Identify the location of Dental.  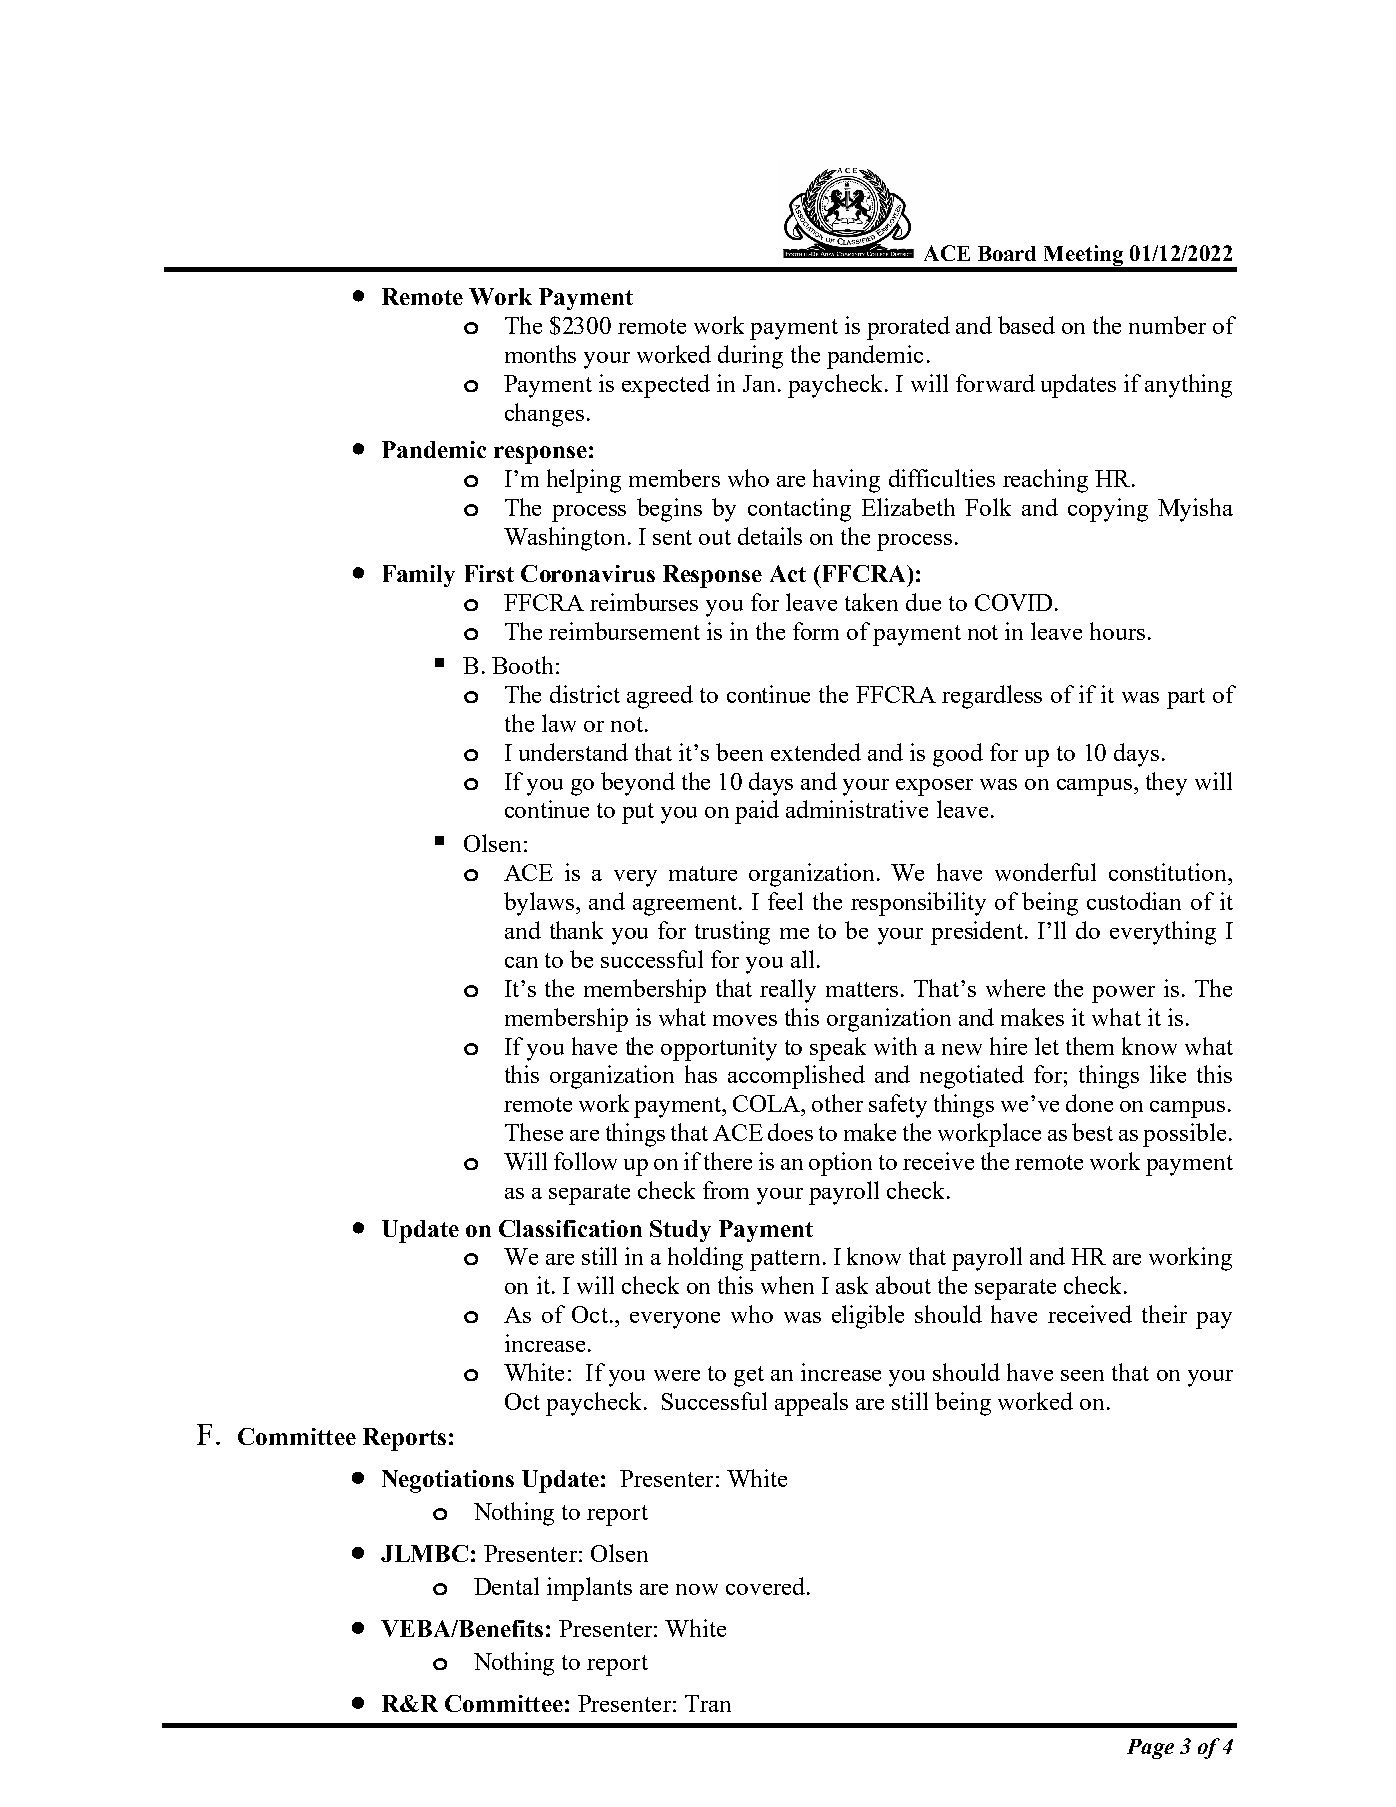
(506, 1586).
